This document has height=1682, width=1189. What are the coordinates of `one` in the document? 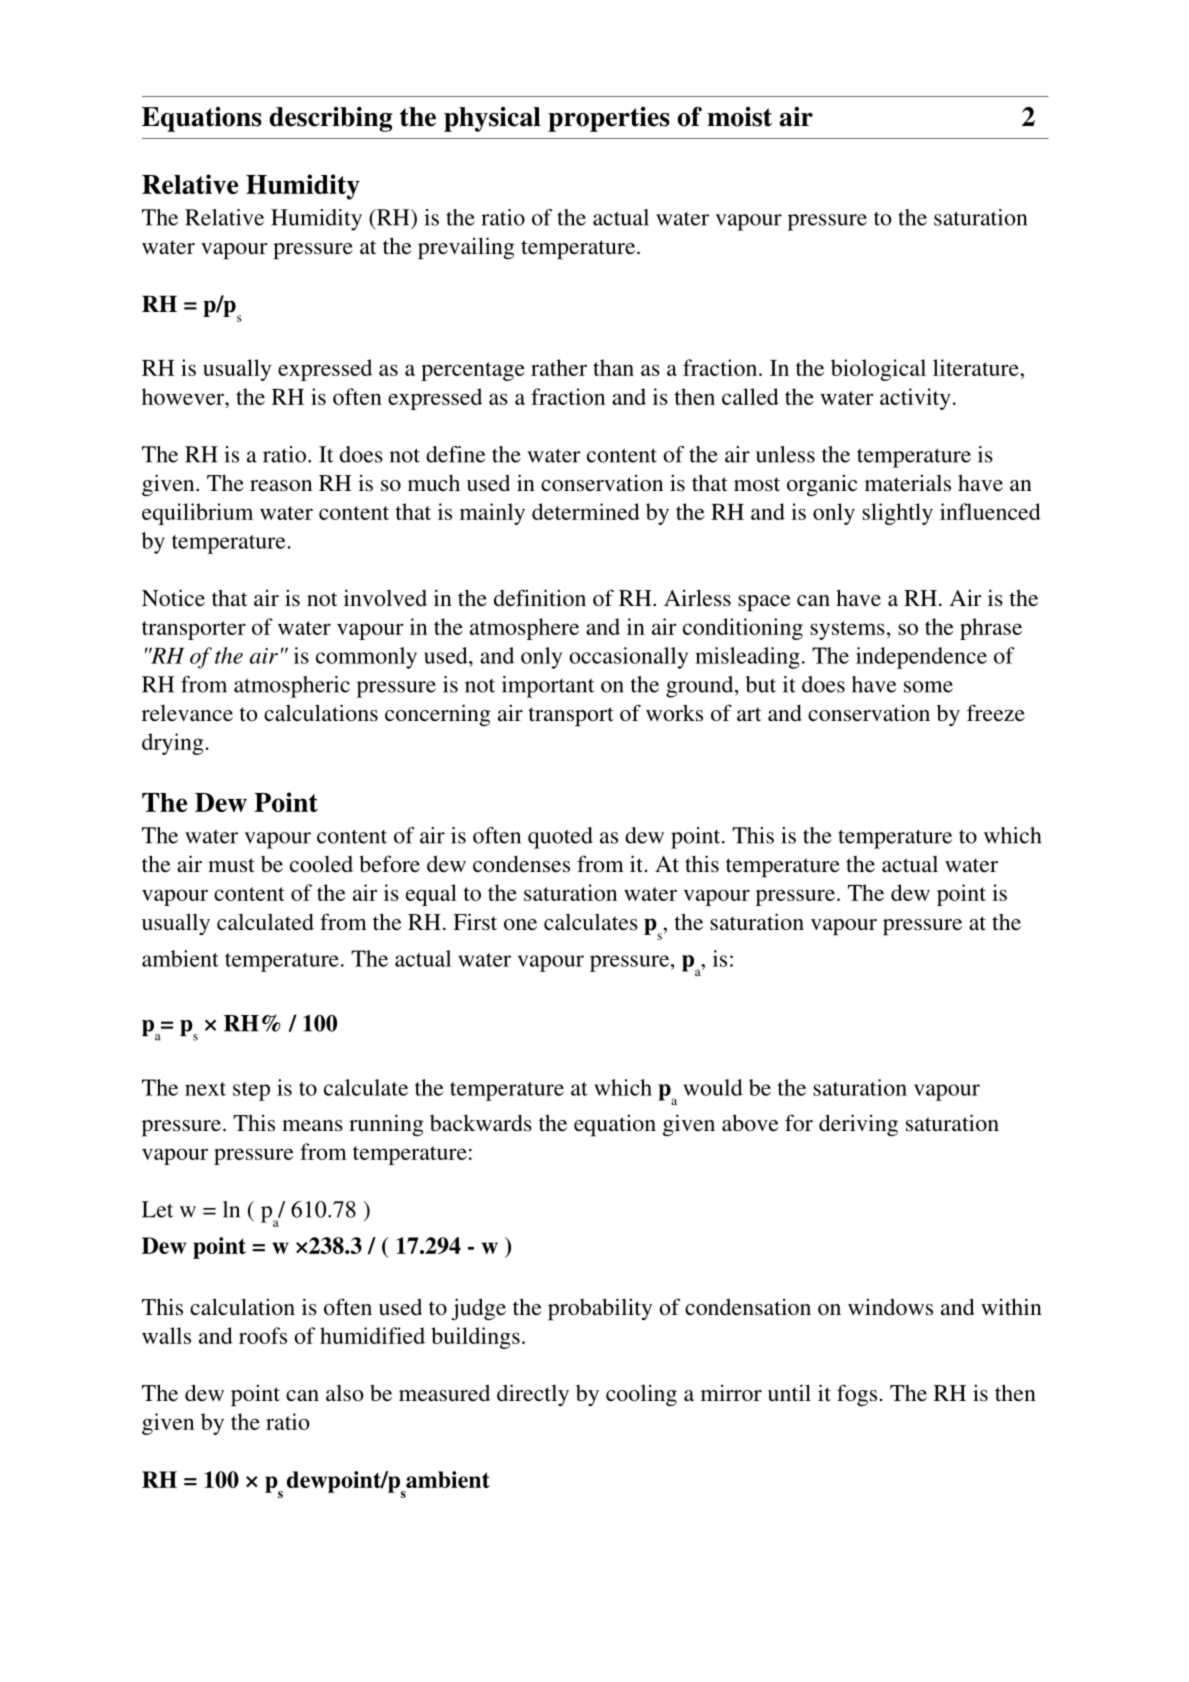 It's located at (520, 924).
